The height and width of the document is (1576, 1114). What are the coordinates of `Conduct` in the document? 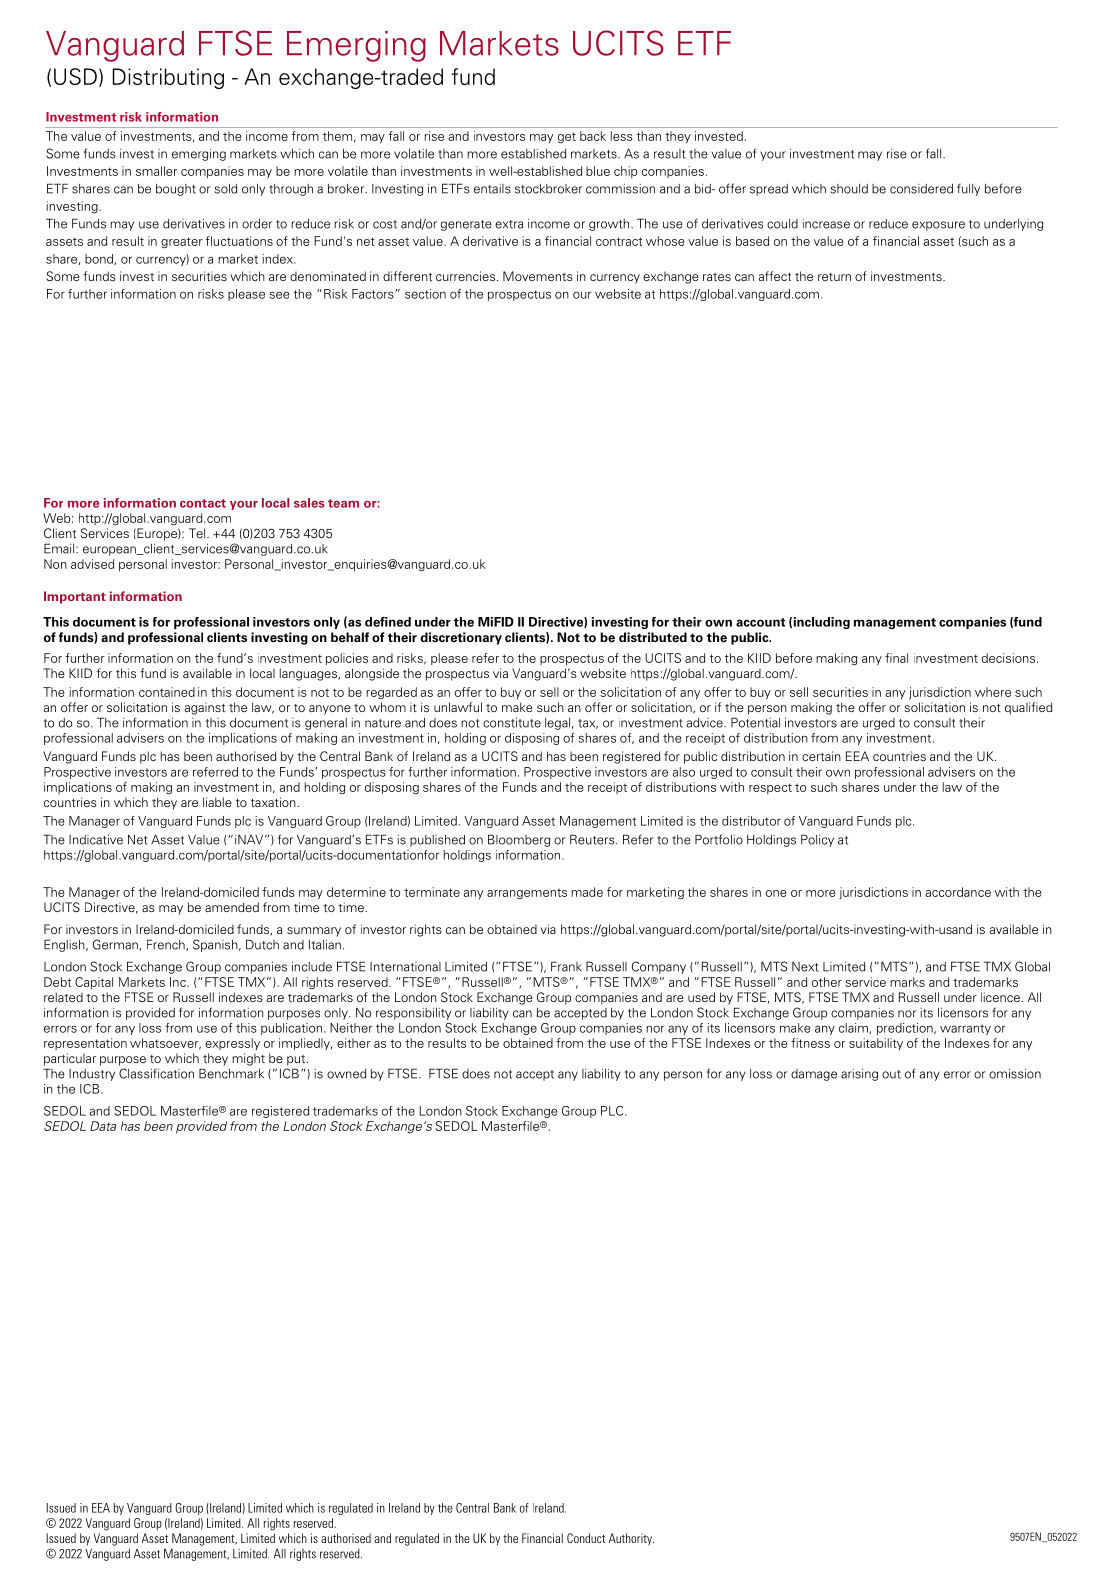 It's located at (586, 1538).
